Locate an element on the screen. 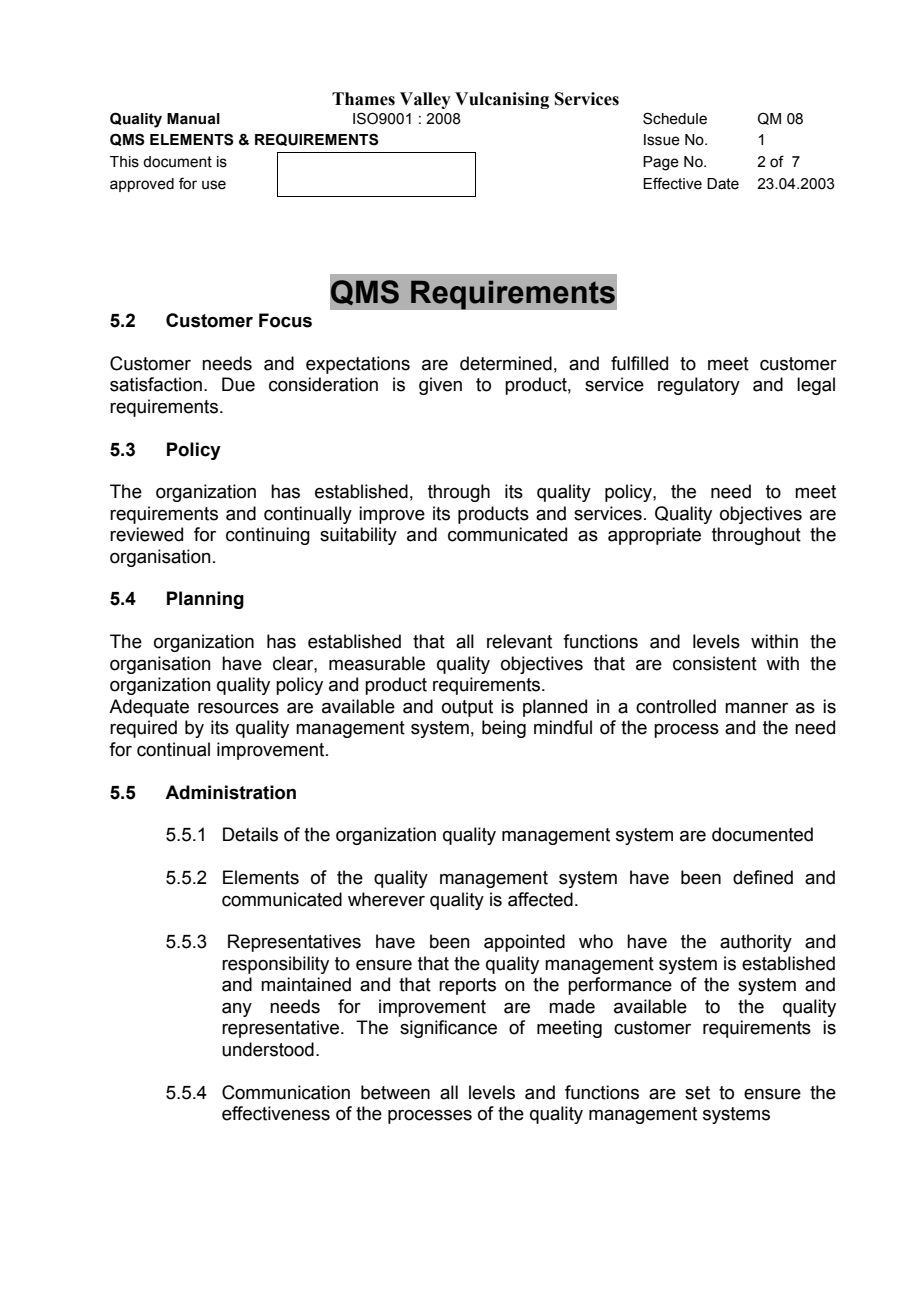 The image size is (924, 1308). reviewed is located at coordinates (146, 534).
